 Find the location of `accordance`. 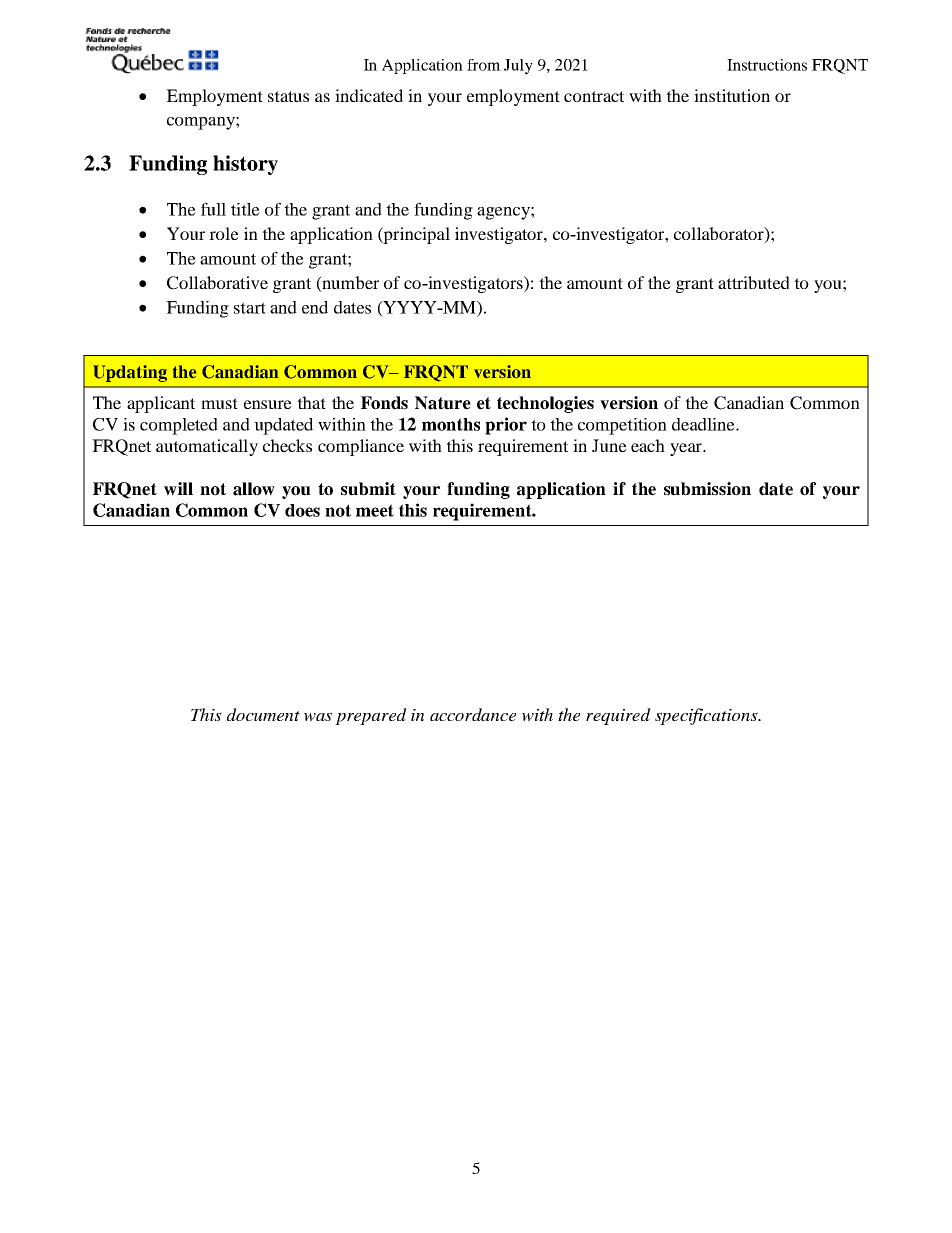

accordance is located at coordinates (473, 714).
